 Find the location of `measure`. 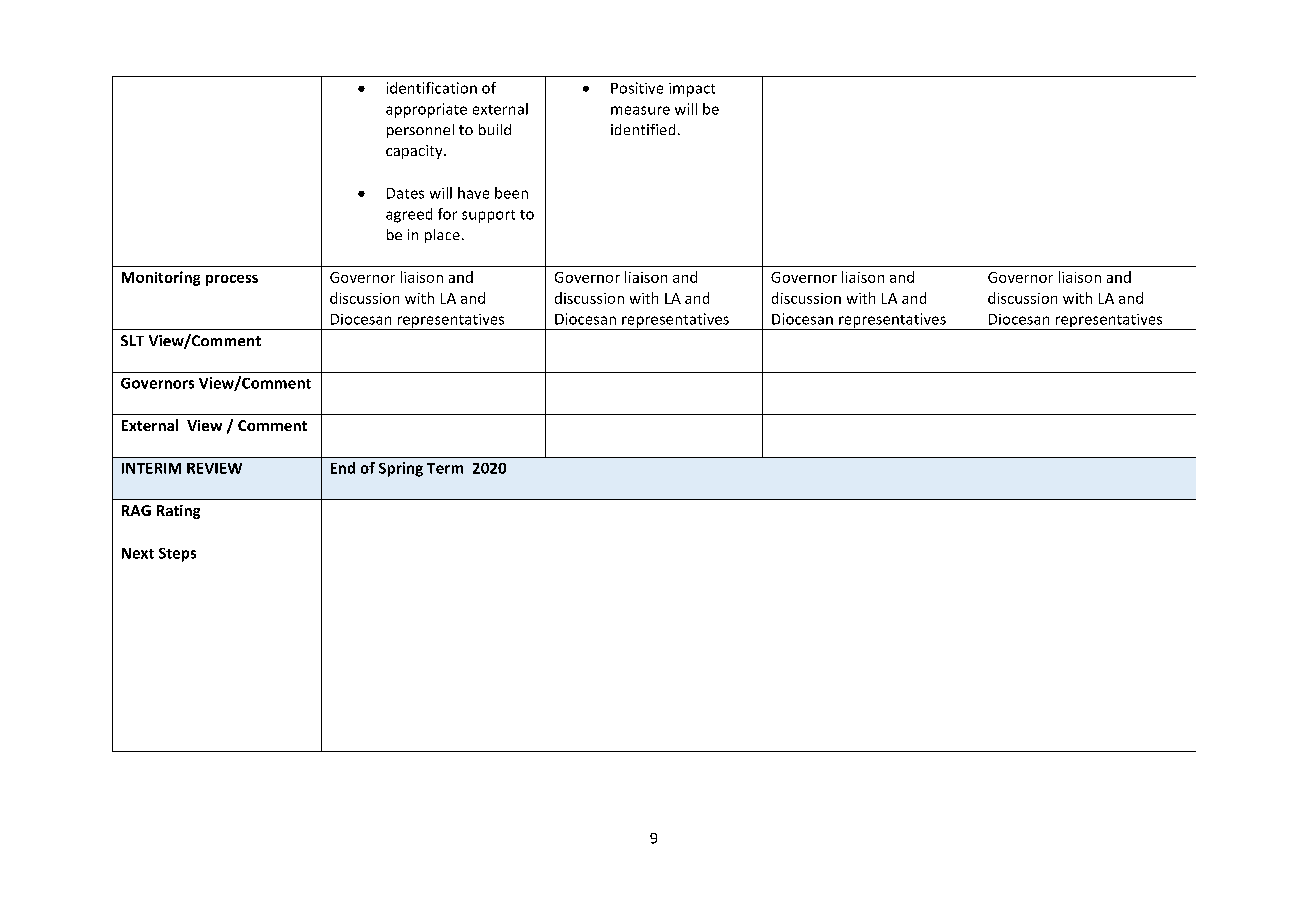

measure is located at coordinates (640, 110).
